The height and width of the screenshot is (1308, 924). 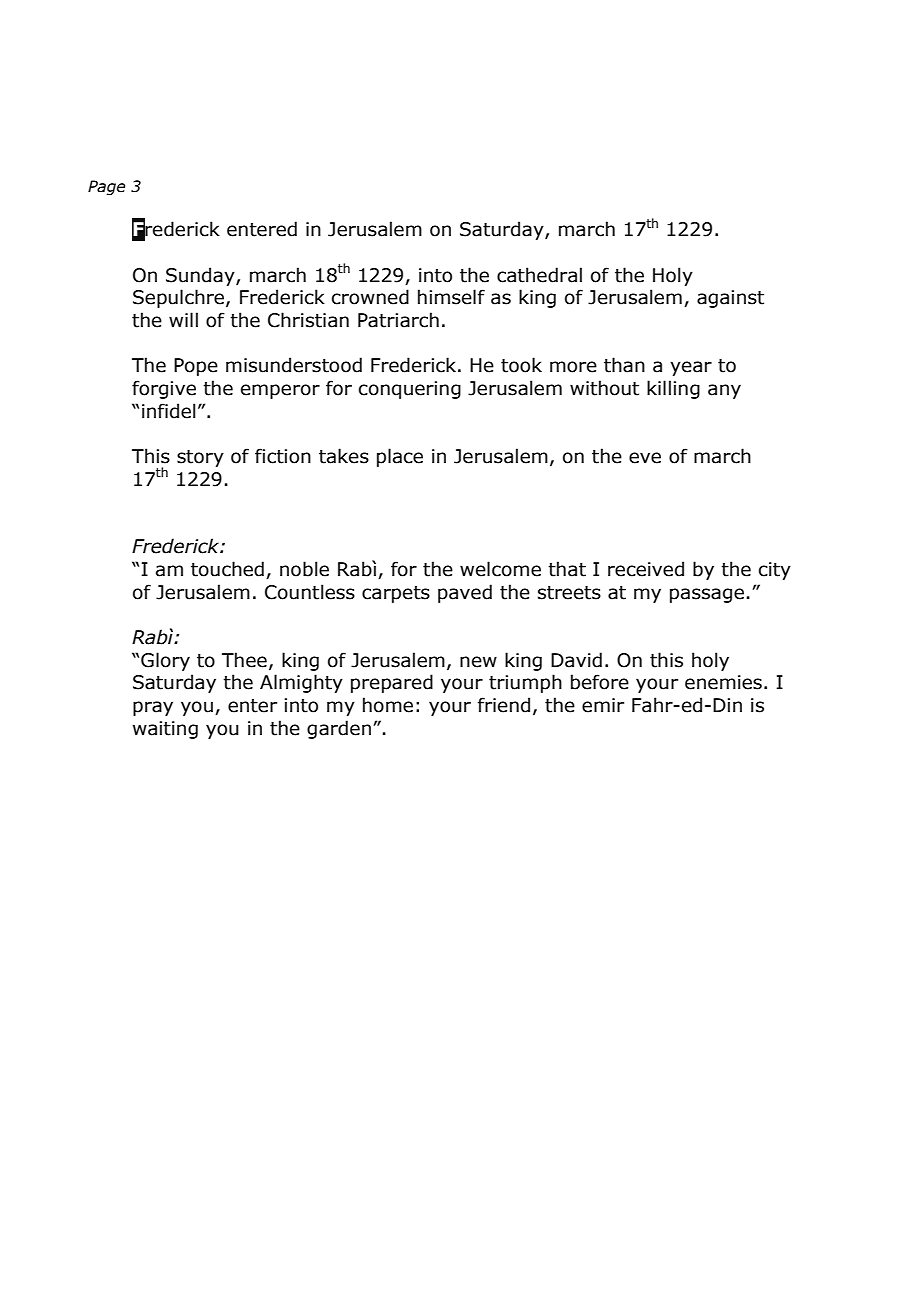 What do you see at coordinates (200, 458) in the screenshot?
I see `story` at bounding box center [200, 458].
